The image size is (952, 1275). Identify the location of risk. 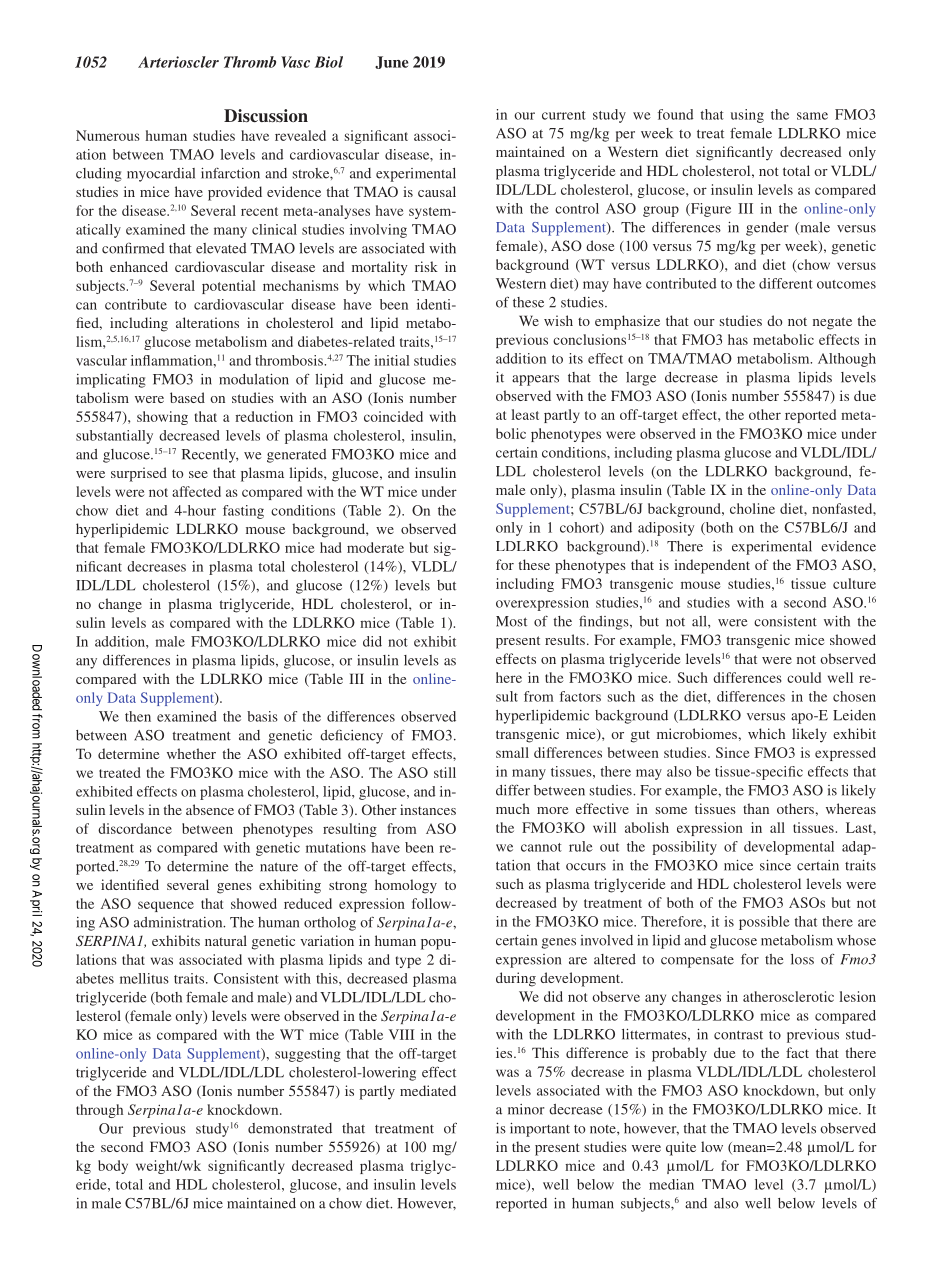
(426, 266).
